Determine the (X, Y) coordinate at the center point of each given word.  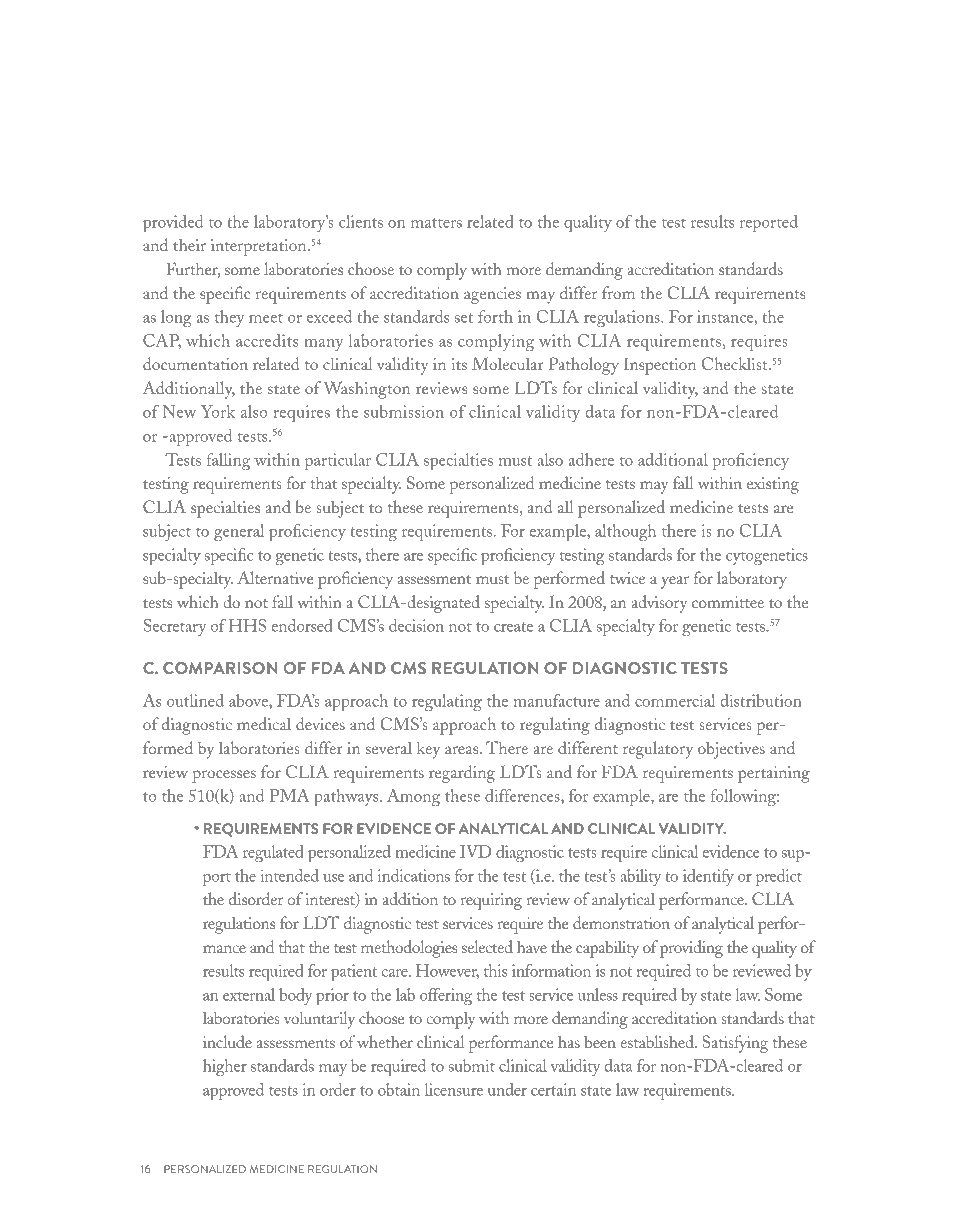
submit (472, 1065)
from (618, 292)
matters (436, 223)
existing (773, 485)
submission (404, 411)
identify (708, 877)
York (218, 411)
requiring (491, 901)
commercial (675, 700)
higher (225, 1067)
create (513, 627)
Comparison (220, 668)
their (189, 245)
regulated (273, 853)
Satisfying (735, 1044)
